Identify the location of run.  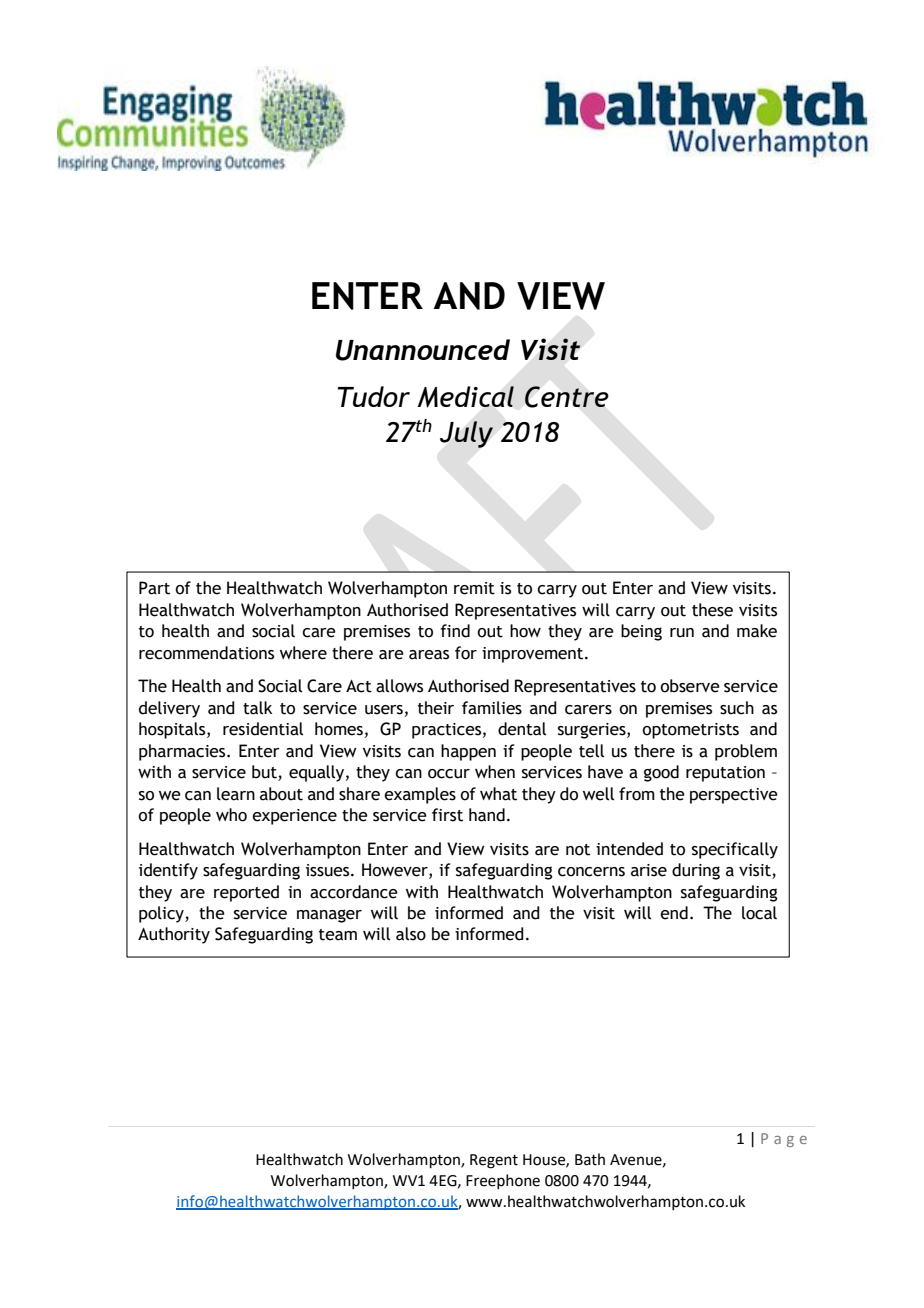
(682, 633).
